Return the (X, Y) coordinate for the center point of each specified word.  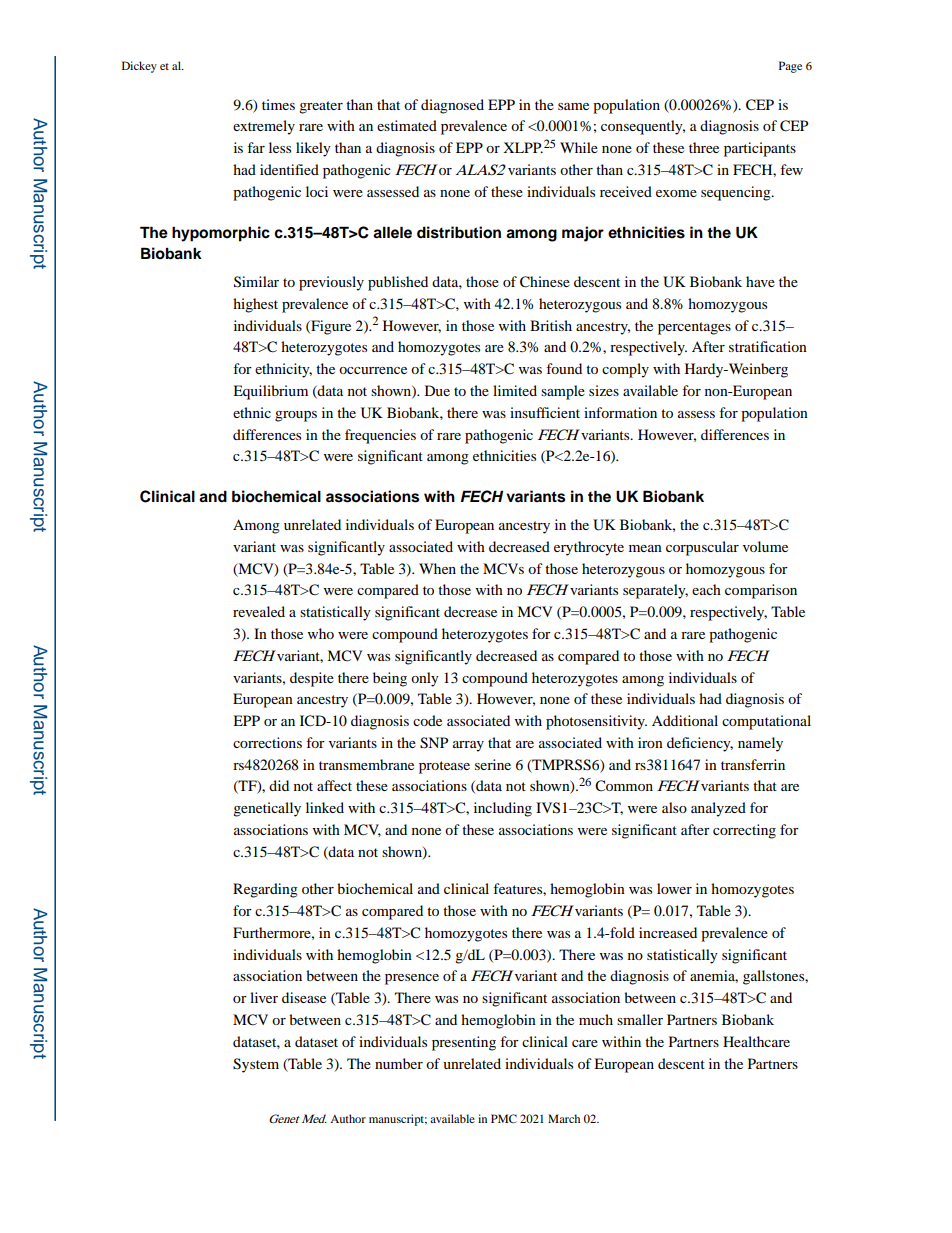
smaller (640, 1019)
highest (255, 305)
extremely (264, 127)
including (503, 809)
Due (437, 390)
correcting (744, 831)
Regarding (265, 890)
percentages (694, 328)
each (706, 589)
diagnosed (452, 106)
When (437, 568)
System (256, 1065)
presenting (464, 1043)
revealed (259, 611)
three (704, 147)
